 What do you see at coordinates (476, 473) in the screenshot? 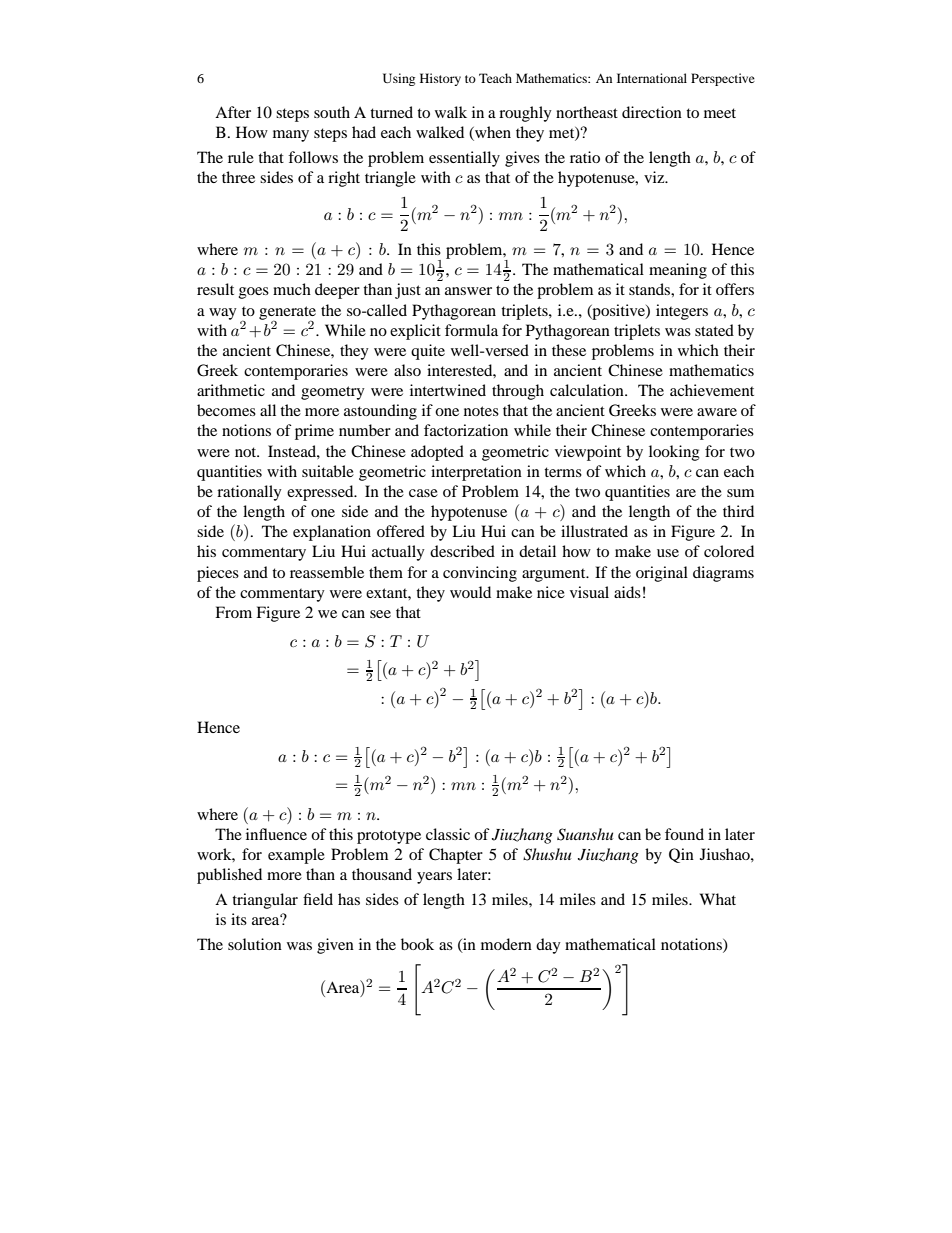
I see `interpretation` at bounding box center [476, 473].
